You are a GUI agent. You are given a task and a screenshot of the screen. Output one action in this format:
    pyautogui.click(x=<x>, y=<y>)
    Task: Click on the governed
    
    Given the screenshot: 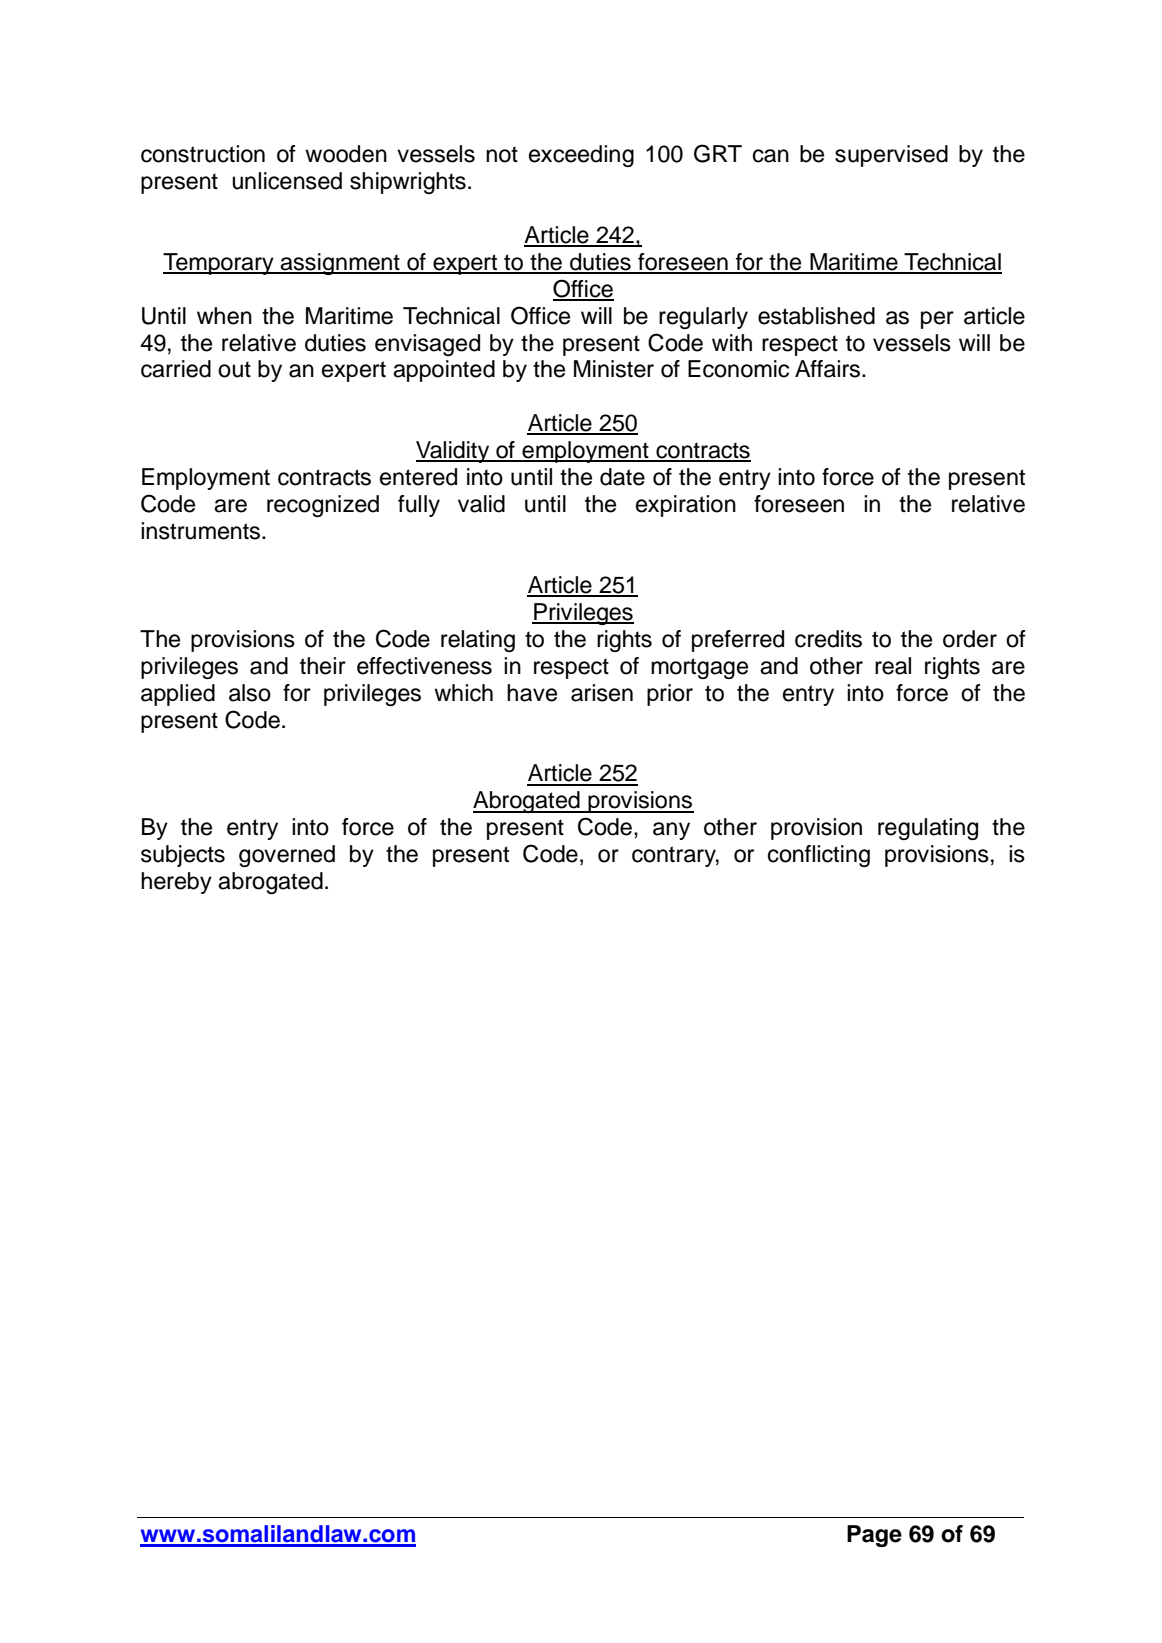 What is the action you would take?
    pyautogui.click(x=287, y=856)
